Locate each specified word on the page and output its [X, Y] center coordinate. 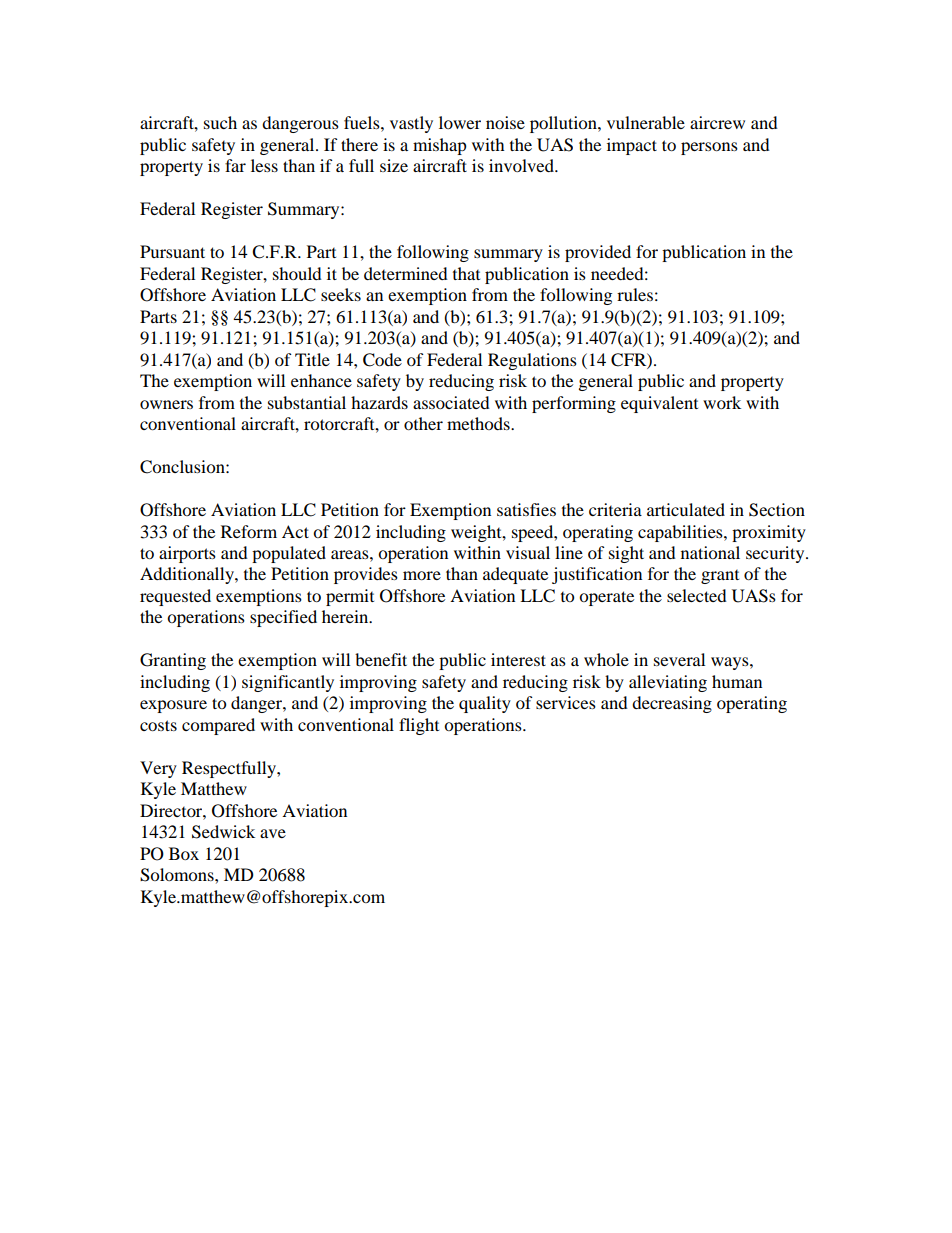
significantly [288, 683]
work [722, 402]
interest [518, 659]
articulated [686, 509]
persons [709, 148]
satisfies [526, 509]
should [297, 273]
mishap [440, 146]
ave [273, 833]
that [466, 273]
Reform [249, 531]
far [235, 165]
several [679, 659]
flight [419, 726]
